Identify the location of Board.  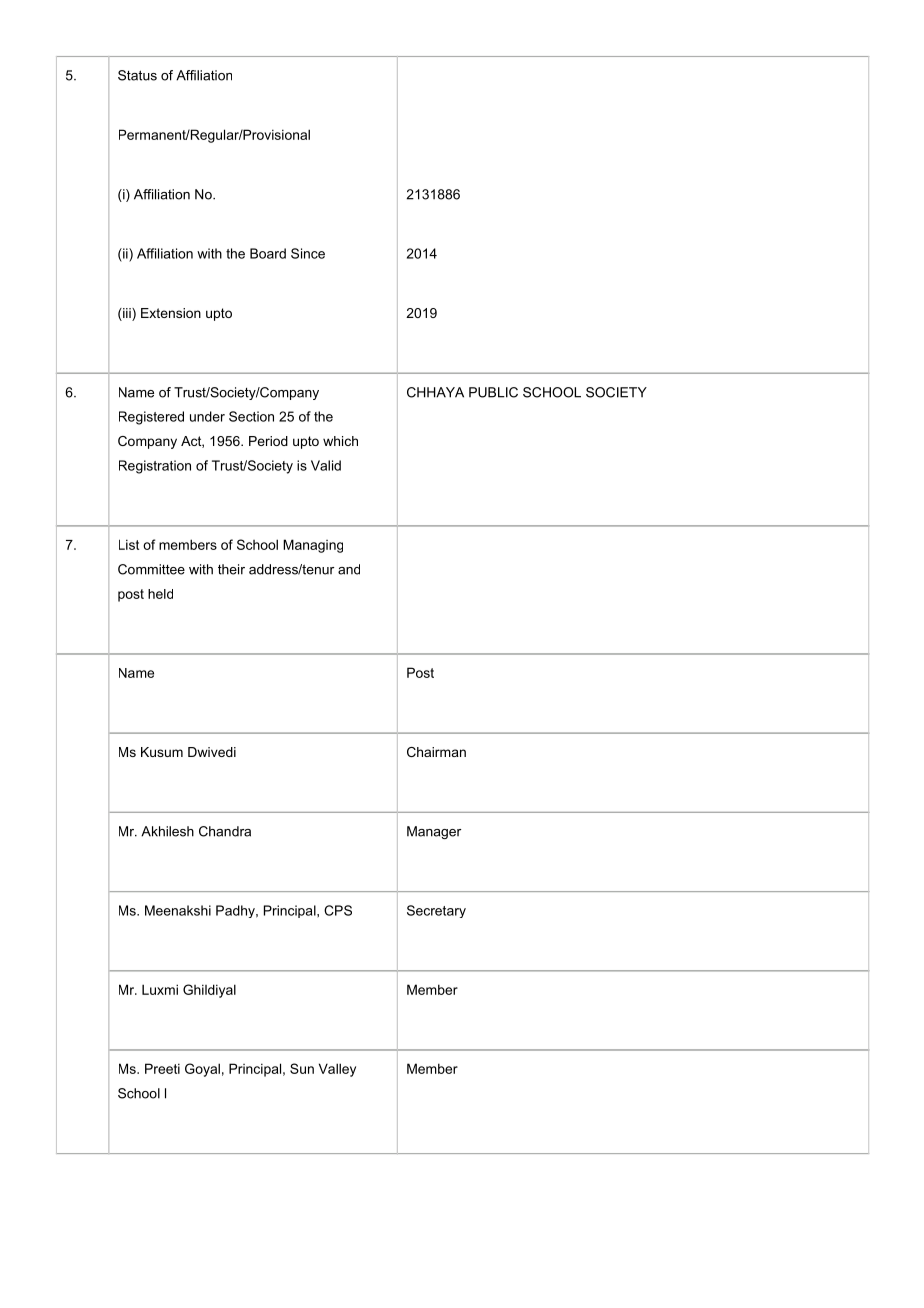
(268, 253).
